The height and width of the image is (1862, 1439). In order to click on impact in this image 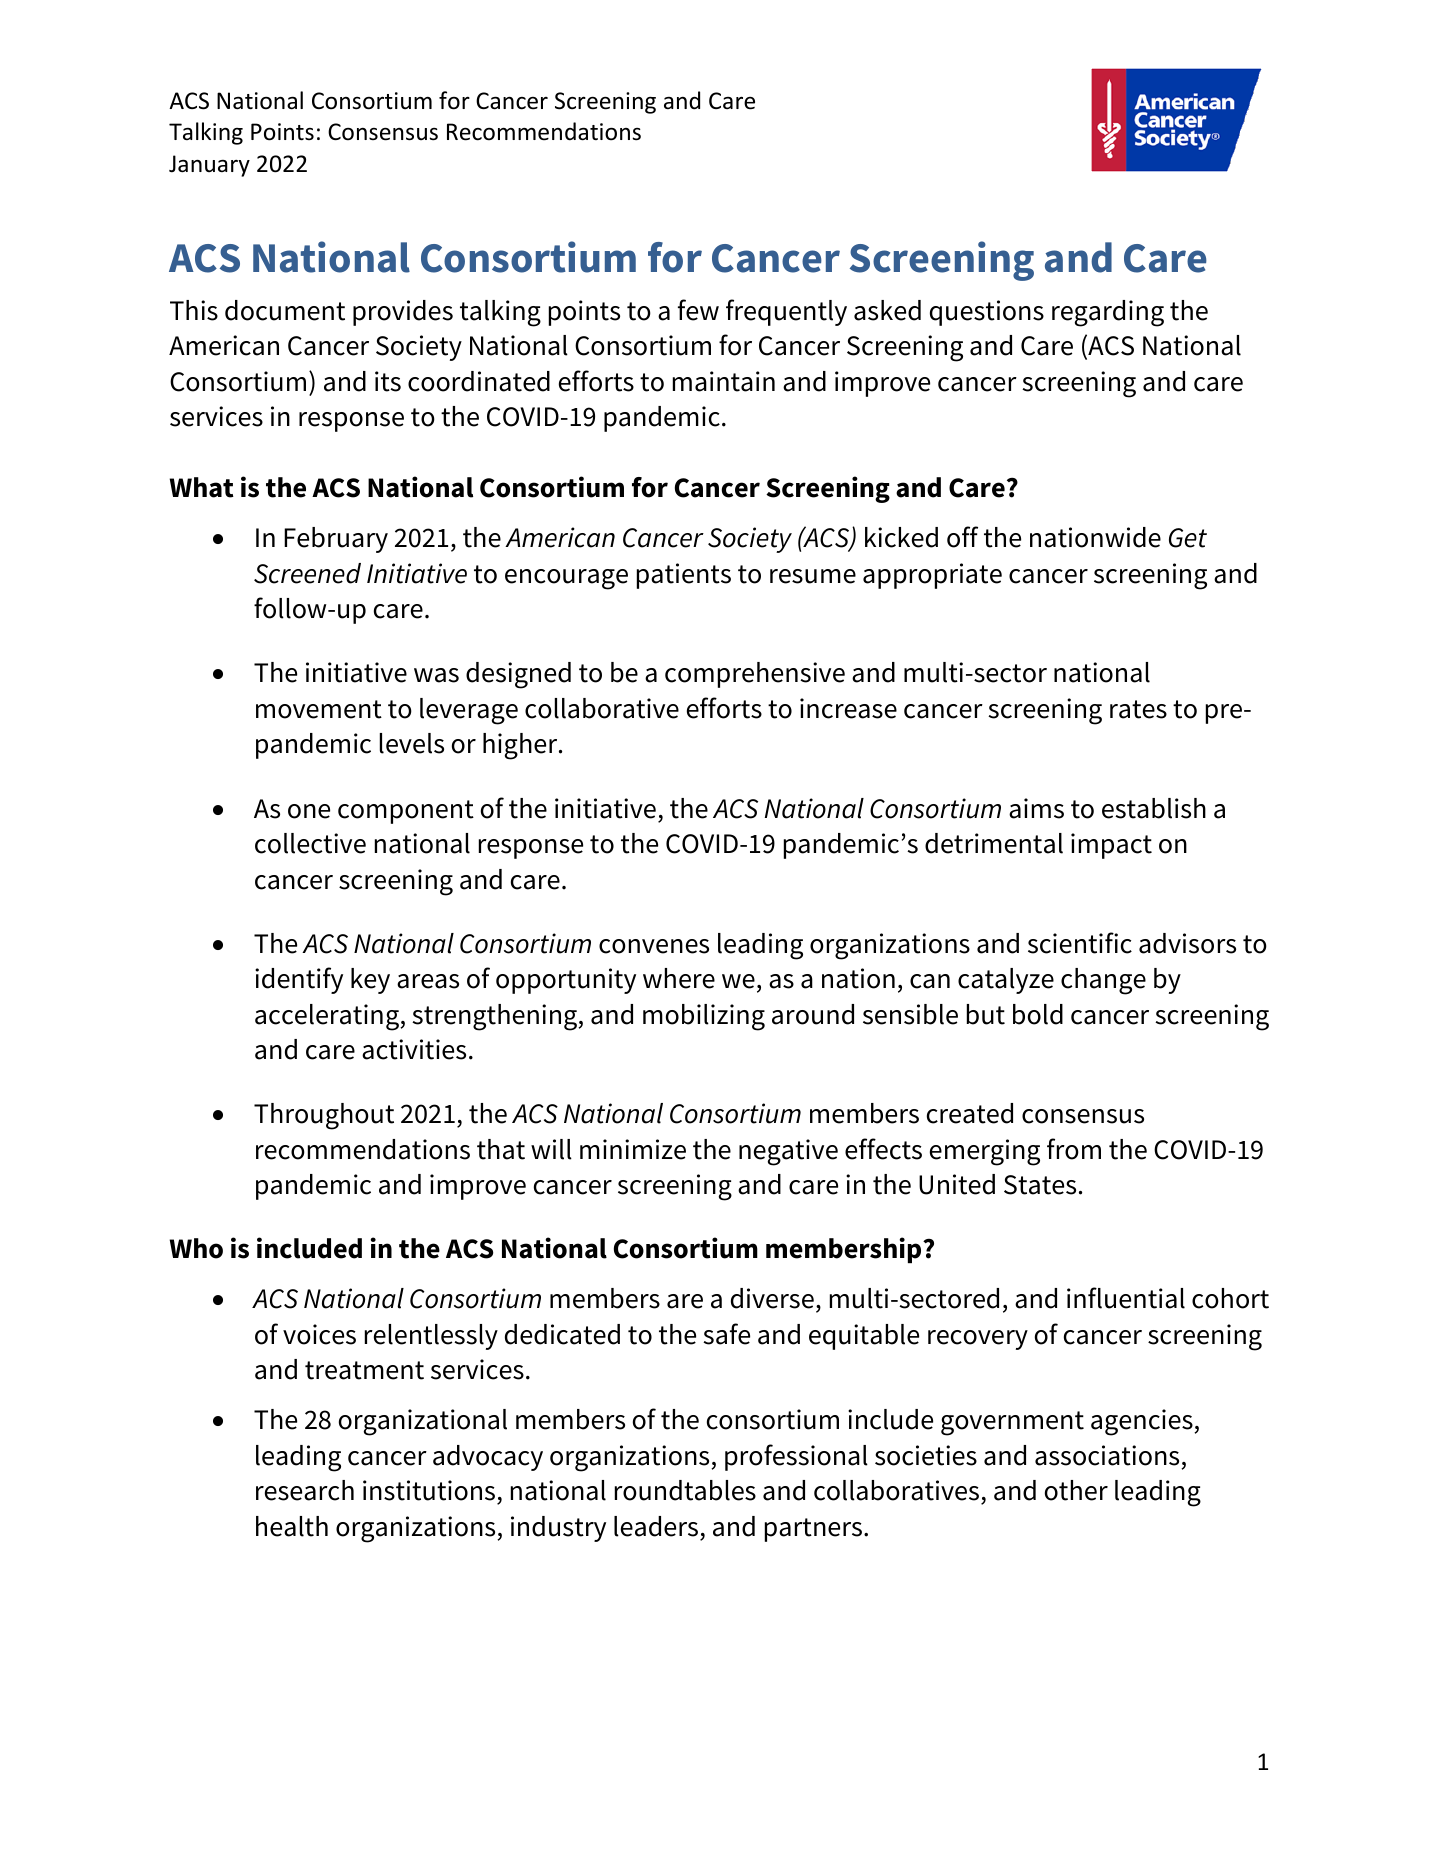, I will do `click(1111, 846)`.
